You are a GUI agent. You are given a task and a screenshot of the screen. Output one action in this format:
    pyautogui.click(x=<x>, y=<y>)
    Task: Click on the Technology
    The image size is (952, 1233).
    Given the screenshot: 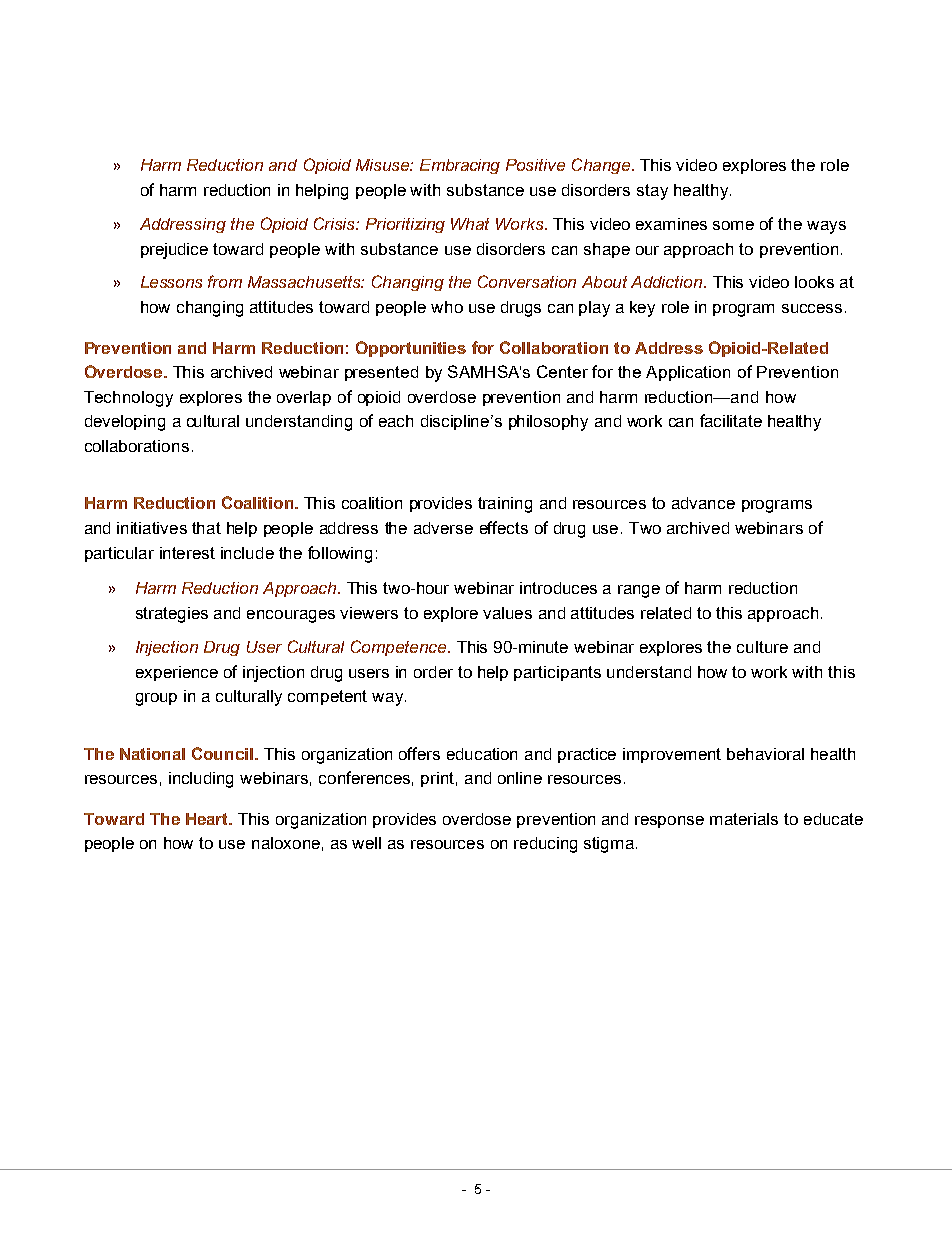 What is the action you would take?
    pyautogui.click(x=128, y=399)
